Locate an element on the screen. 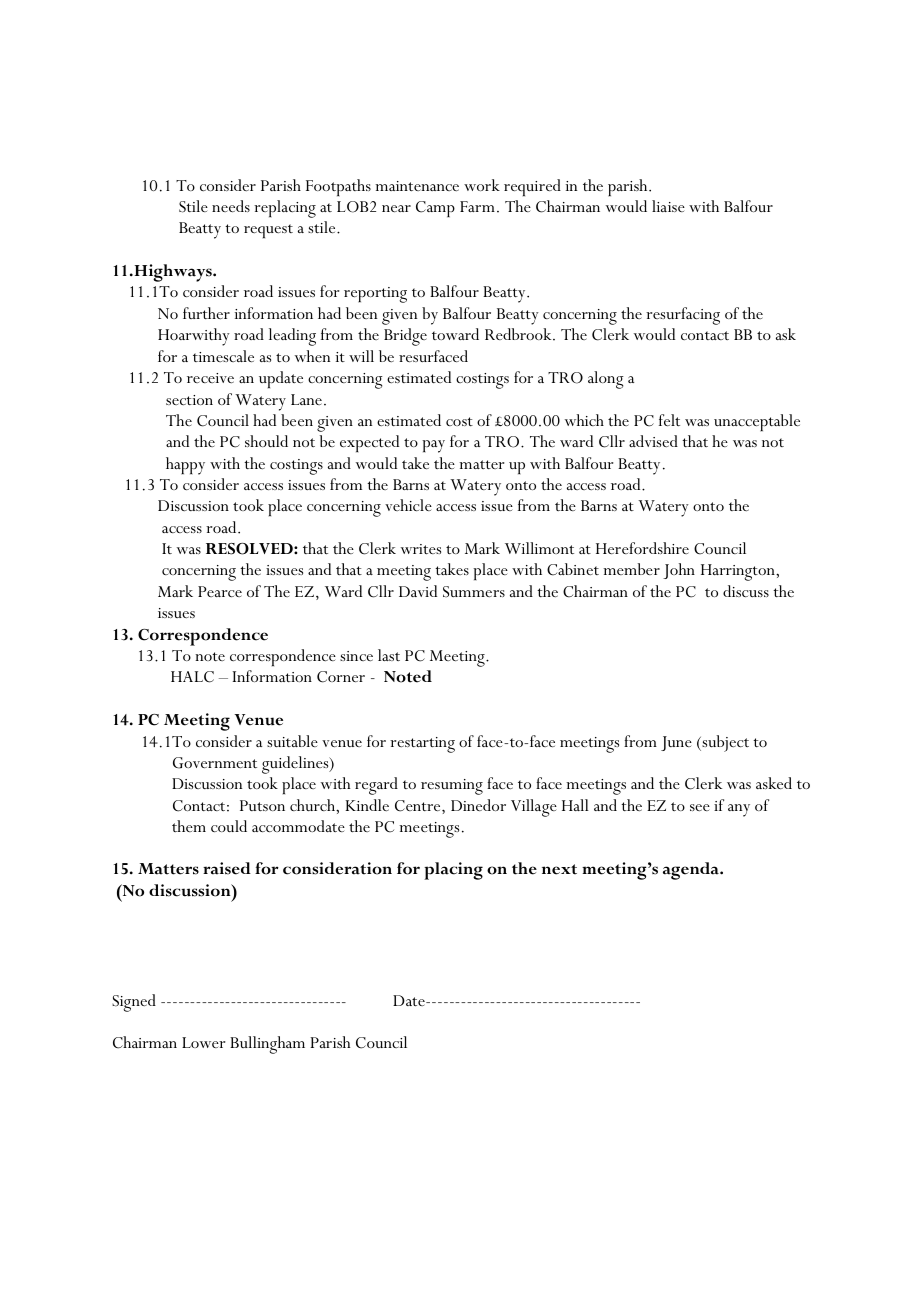  advised is located at coordinates (653, 441).
